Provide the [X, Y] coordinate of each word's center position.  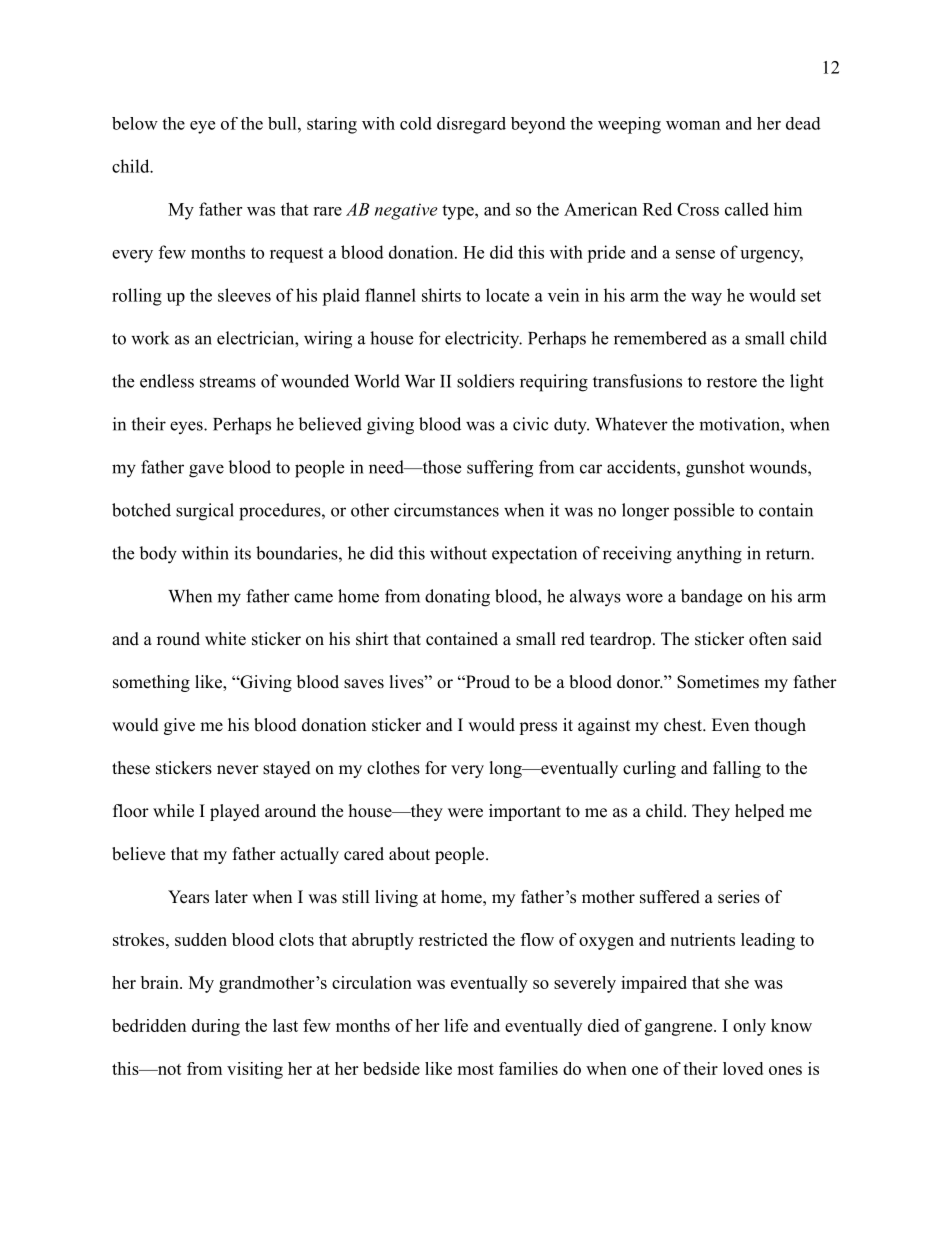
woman [693, 125]
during [216, 1027]
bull [283, 123]
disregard [471, 125]
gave [206, 471]
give [179, 726]
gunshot [715, 469]
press [538, 728]
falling [737, 769]
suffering [500, 469]
